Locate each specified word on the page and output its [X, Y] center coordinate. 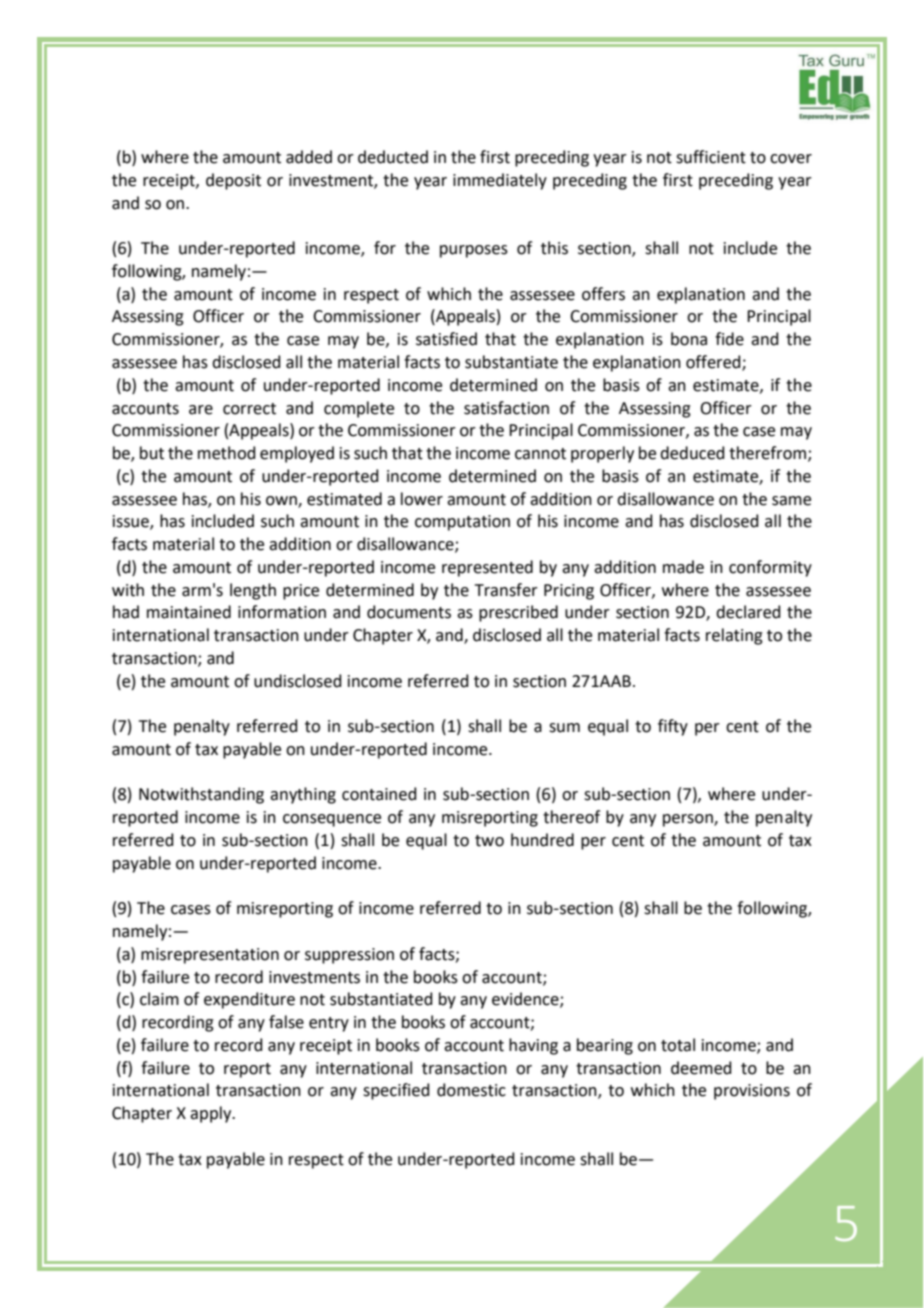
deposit [233, 181]
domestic [471, 1090]
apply [212, 1114]
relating [734, 636]
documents [409, 612]
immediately [500, 181]
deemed [701, 1068]
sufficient [711, 157]
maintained [189, 612]
